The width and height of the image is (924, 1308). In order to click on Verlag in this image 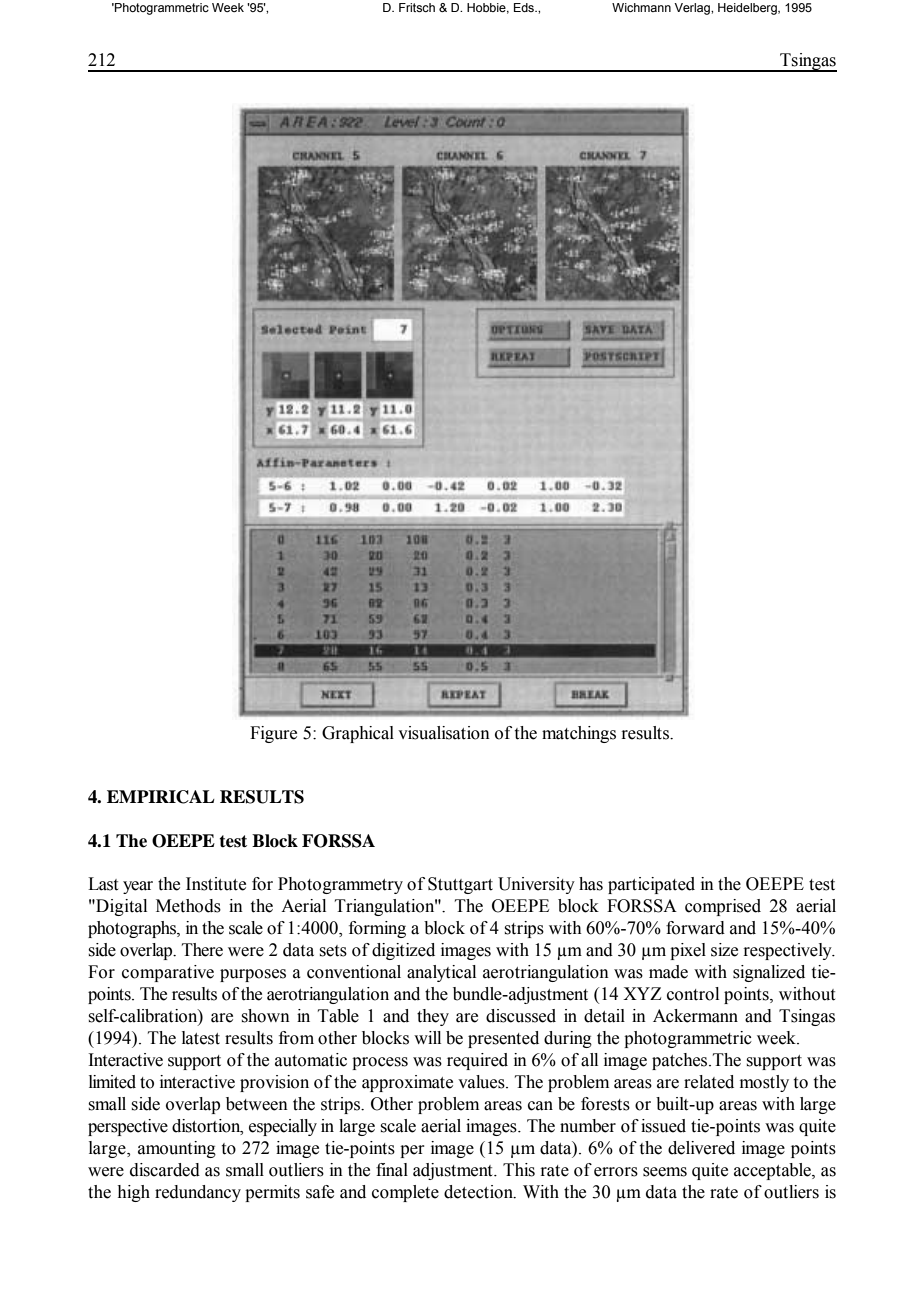, I will do `click(693, 9)`.
